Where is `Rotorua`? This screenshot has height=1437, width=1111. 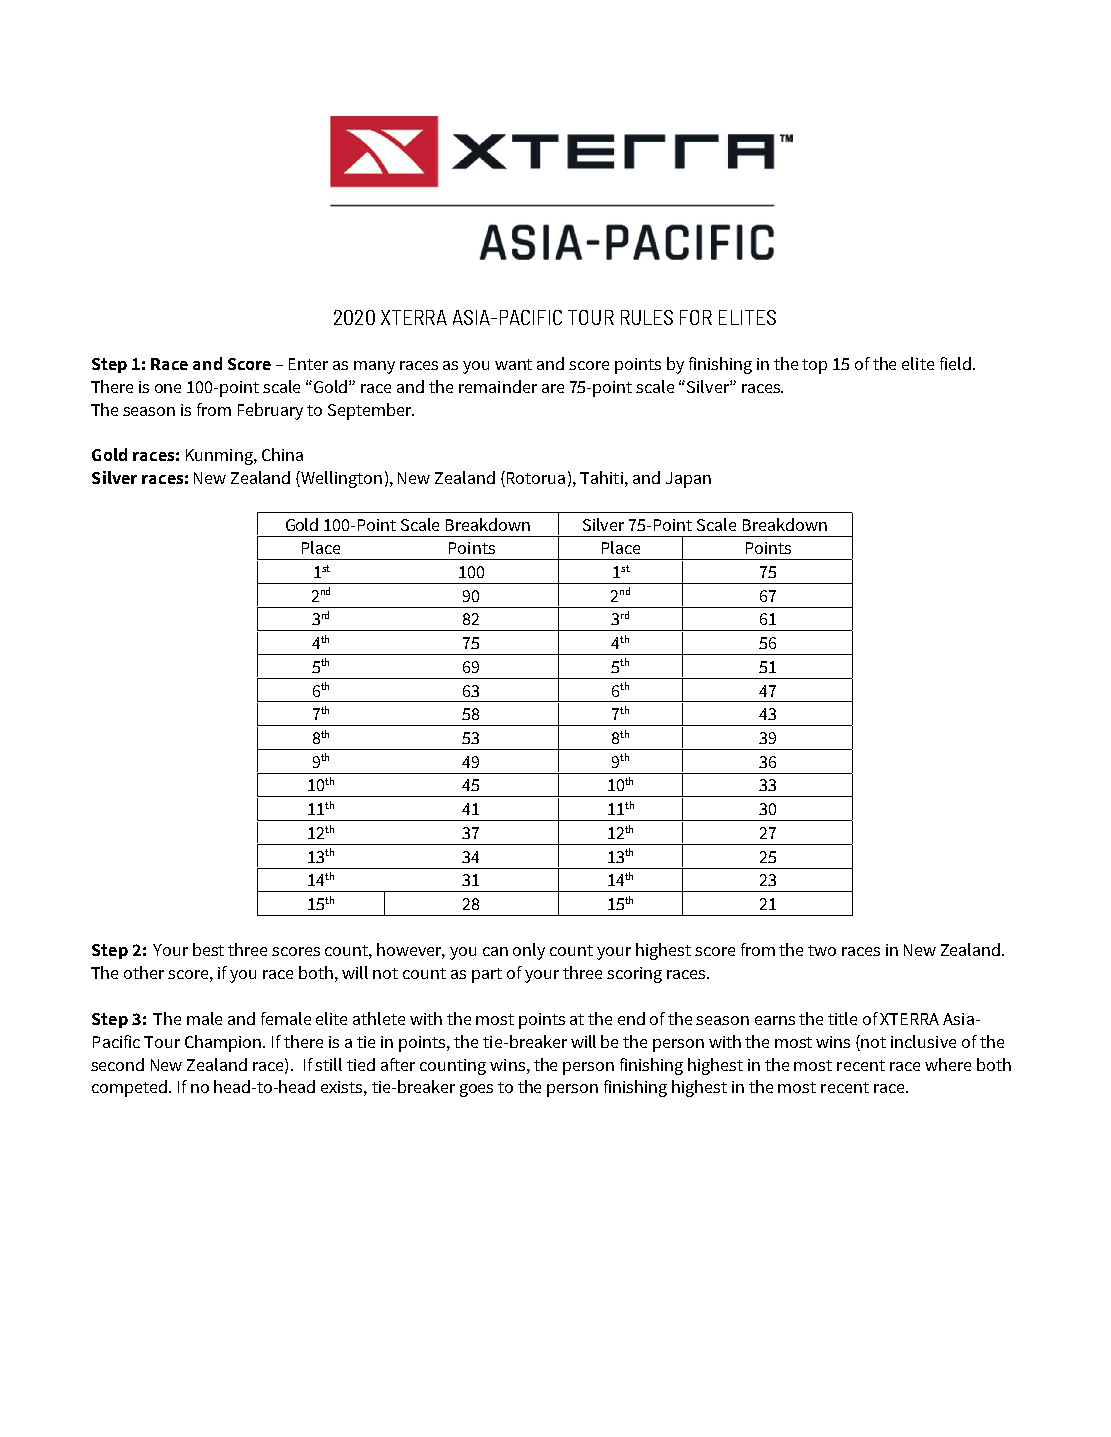 Rotorua is located at coordinates (534, 479).
